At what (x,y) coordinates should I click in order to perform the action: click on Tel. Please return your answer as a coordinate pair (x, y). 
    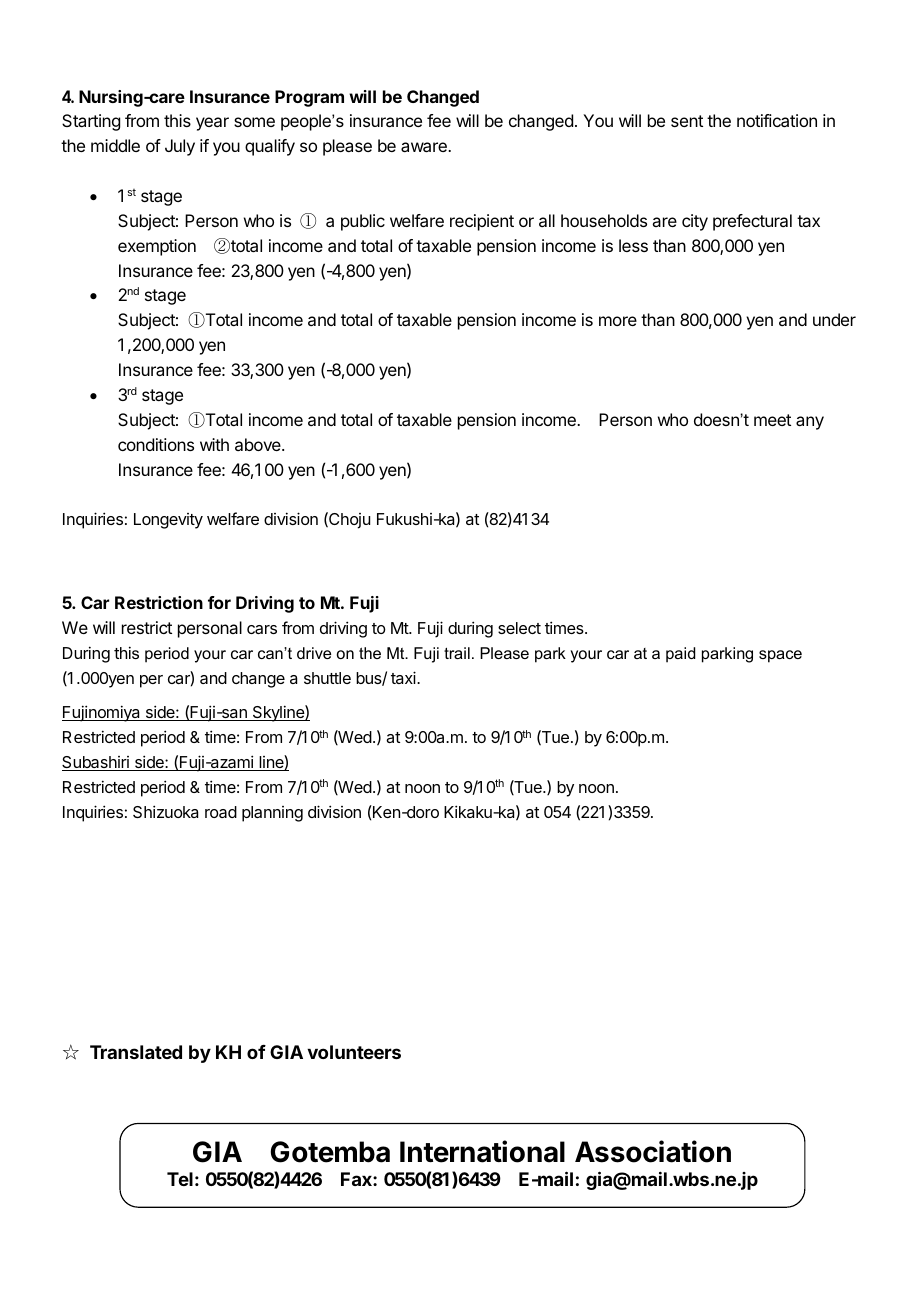
    Looking at the image, I should click on (180, 1179).
